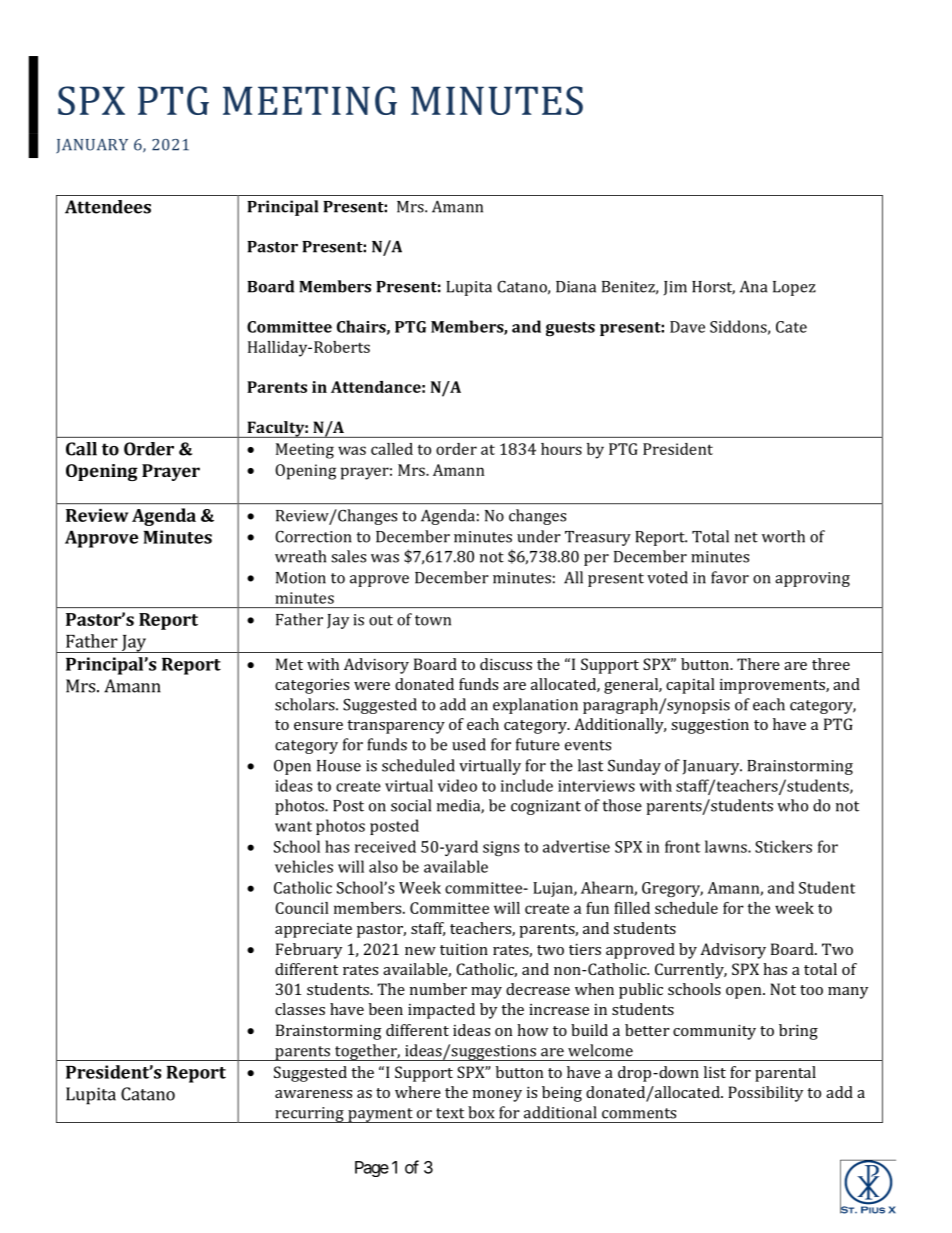 The image size is (952, 1233). Describe the element at coordinates (576, 287) in the screenshot. I see `Diana` at that location.
